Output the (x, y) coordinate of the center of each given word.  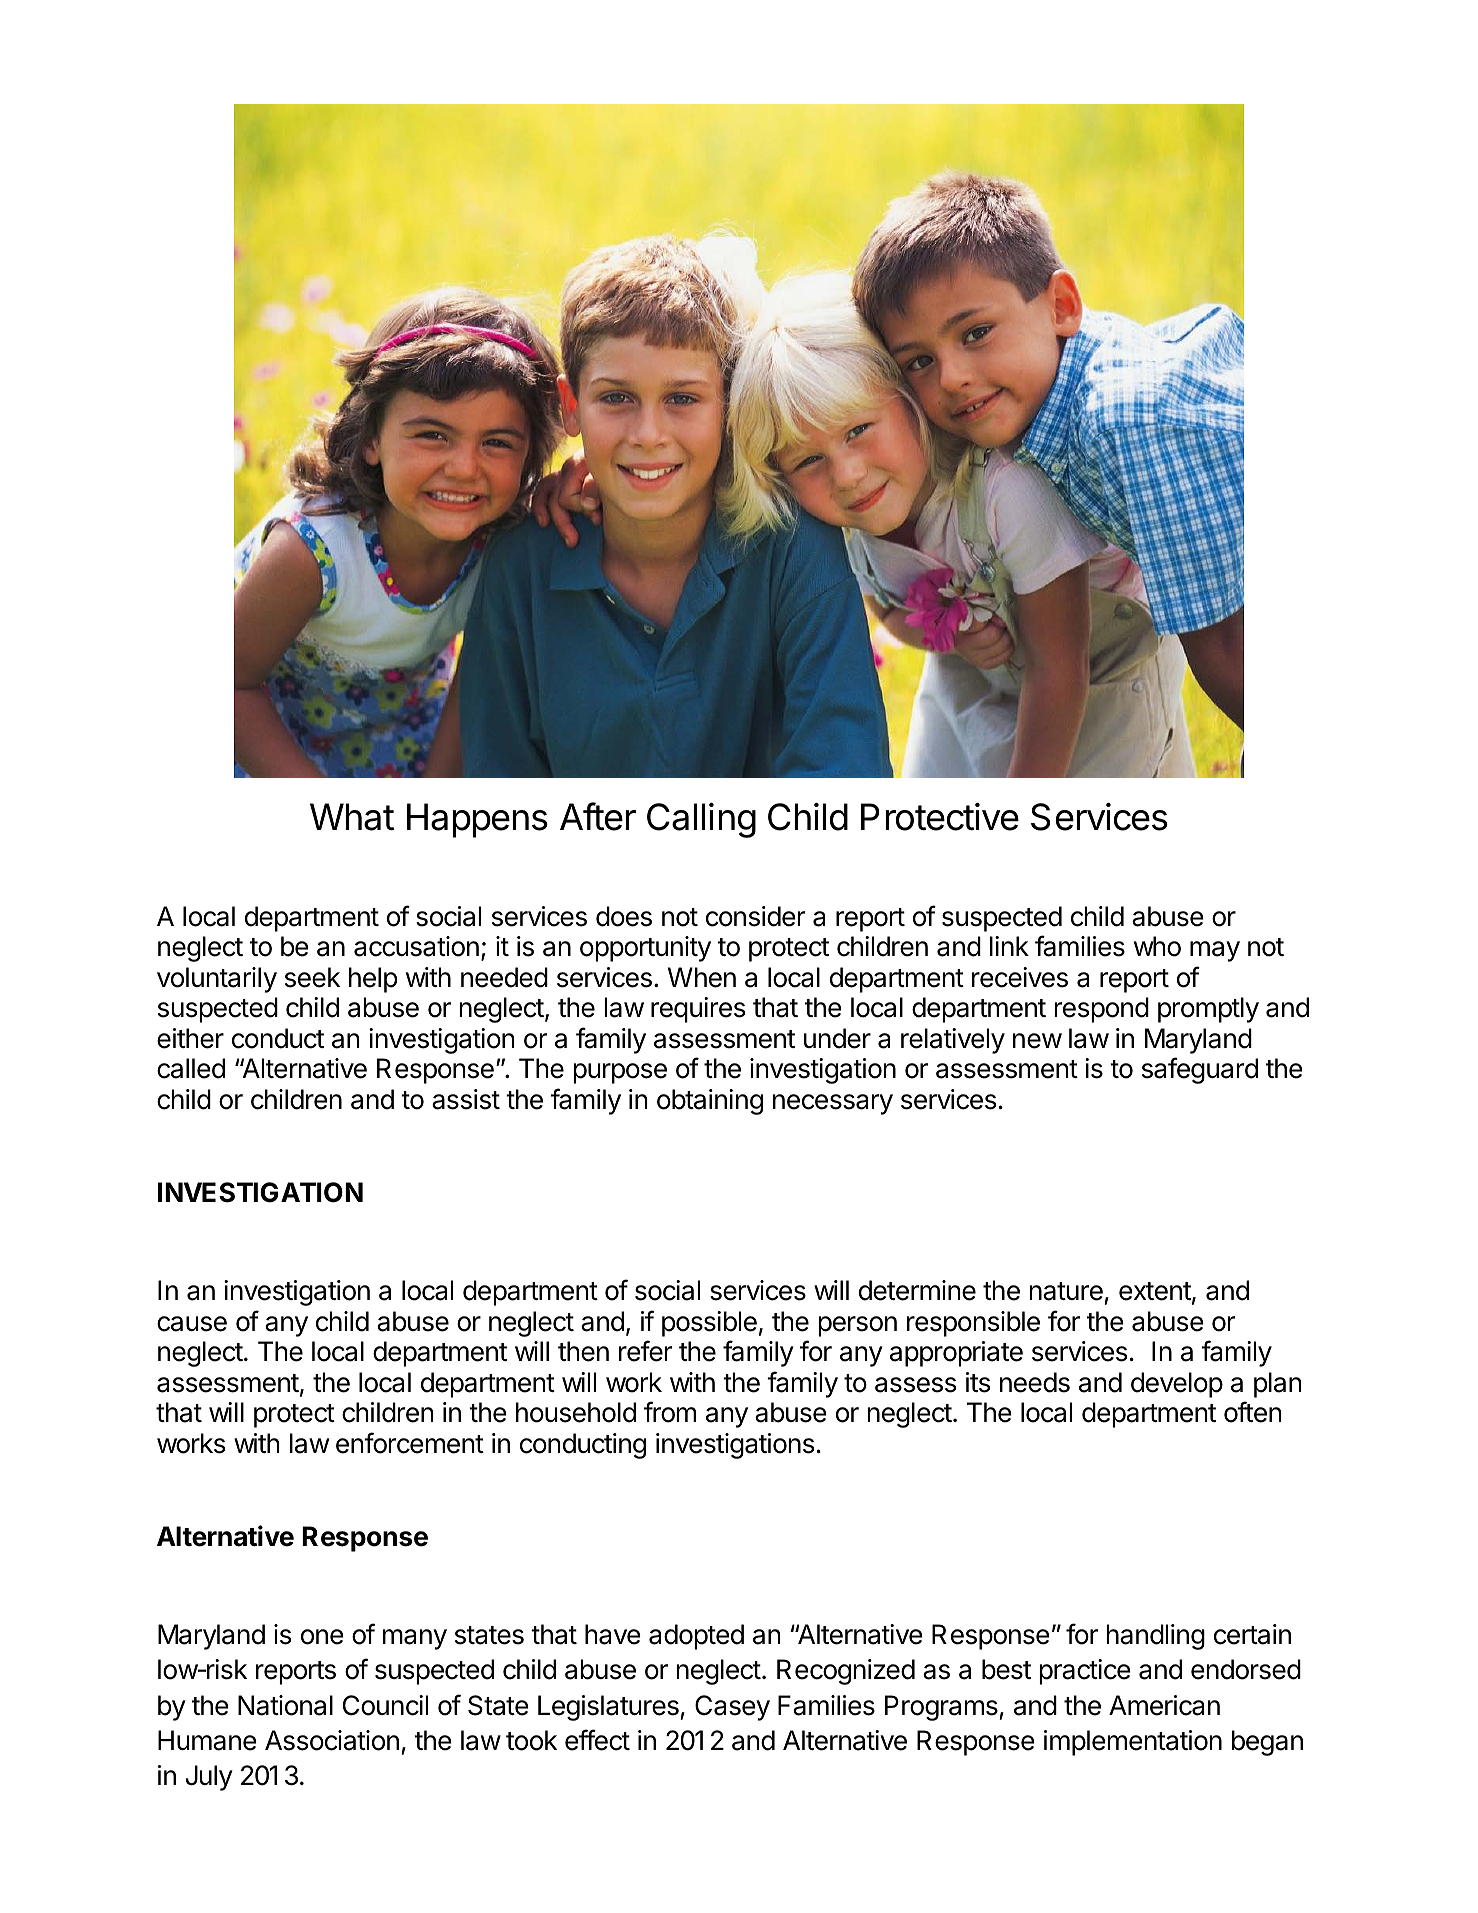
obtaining (710, 1102)
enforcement (410, 1443)
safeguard (1200, 1070)
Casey (732, 1708)
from (670, 1412)
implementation (1133, 1743)
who (1157, 946)
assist (466, 1099)
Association (332, 1740)
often (1253, 1412)
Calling (701, 820)
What (352, 817)
